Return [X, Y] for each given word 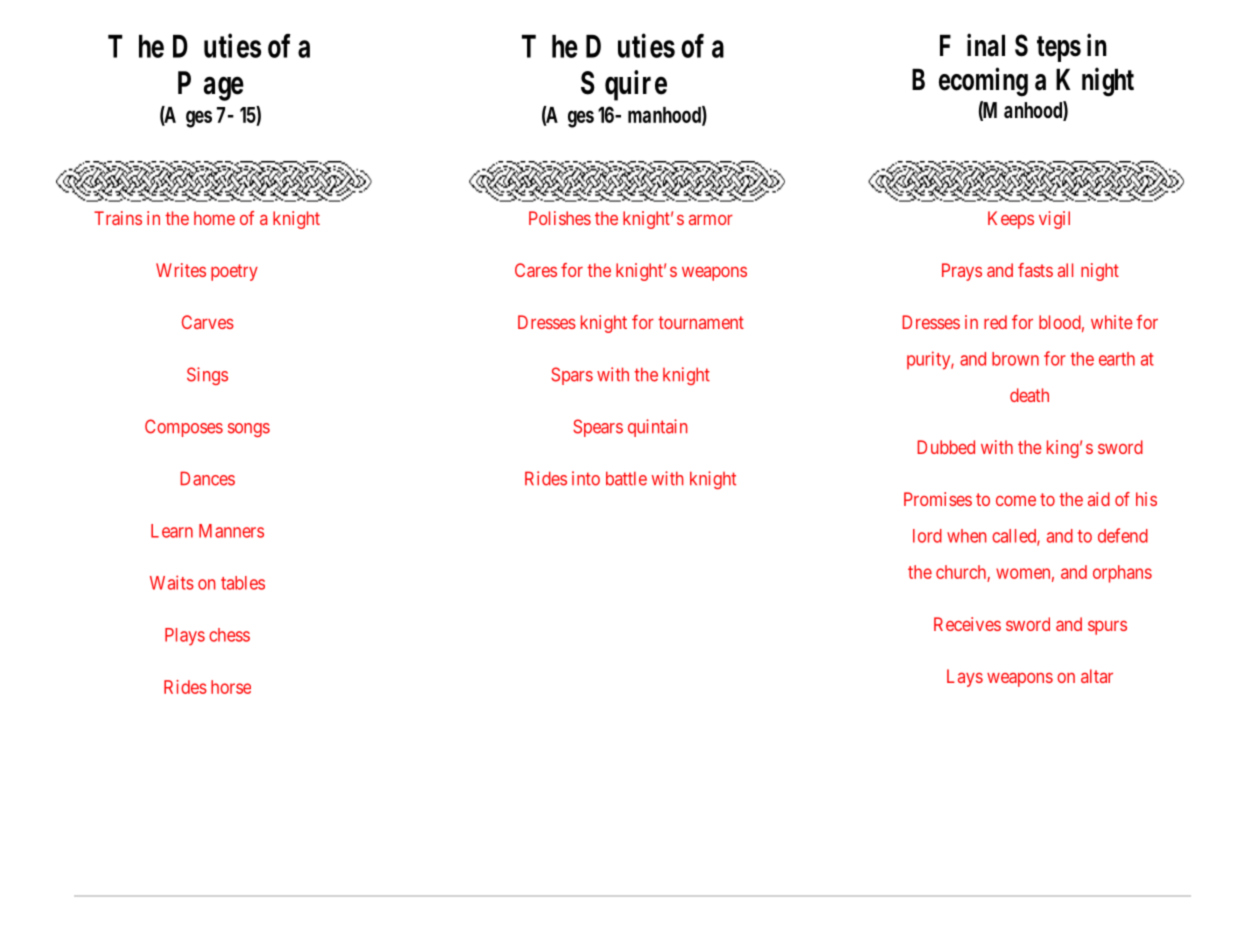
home [214, 218]
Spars [572, 376]
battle [626, 478]
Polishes [560, 218]
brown [1015, 359]
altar [1097, 676]
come [1016, 500]
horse [231, 687]
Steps [1048, 48]
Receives [967, 624]
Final [972, 45]
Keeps [1011, 220]
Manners [231, 531]
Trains [118, 218]
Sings [207, 376]
